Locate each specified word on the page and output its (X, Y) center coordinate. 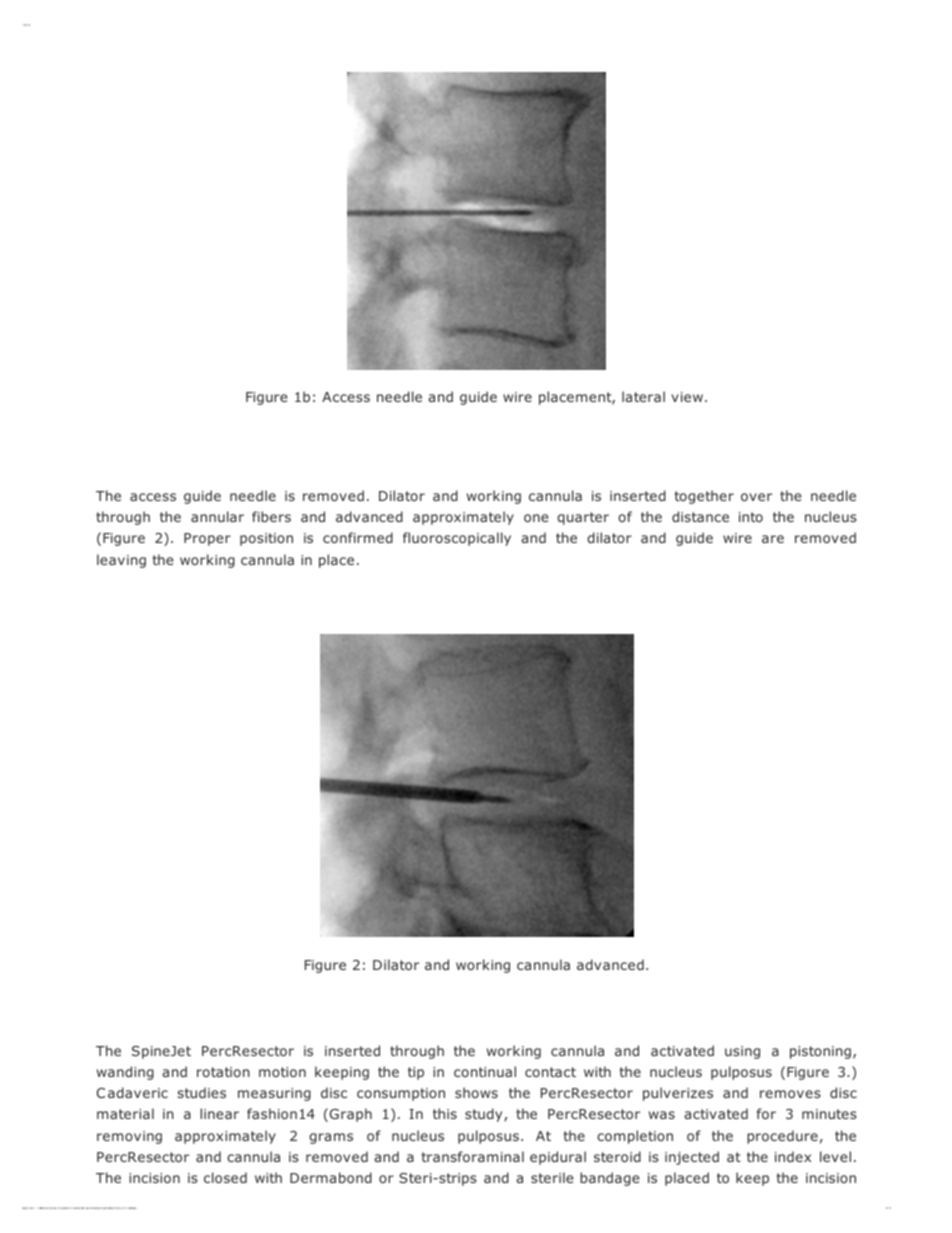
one (536, 518)
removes (790, 1094)
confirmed (358, 537)
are (773, 539)
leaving (121, 561)
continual (485, 1071)
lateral (643, 396)
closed (225, 1177)
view (687, 397)
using (742, 1052)
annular (217, 516)
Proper (207, 539)
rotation (223, 1072)
